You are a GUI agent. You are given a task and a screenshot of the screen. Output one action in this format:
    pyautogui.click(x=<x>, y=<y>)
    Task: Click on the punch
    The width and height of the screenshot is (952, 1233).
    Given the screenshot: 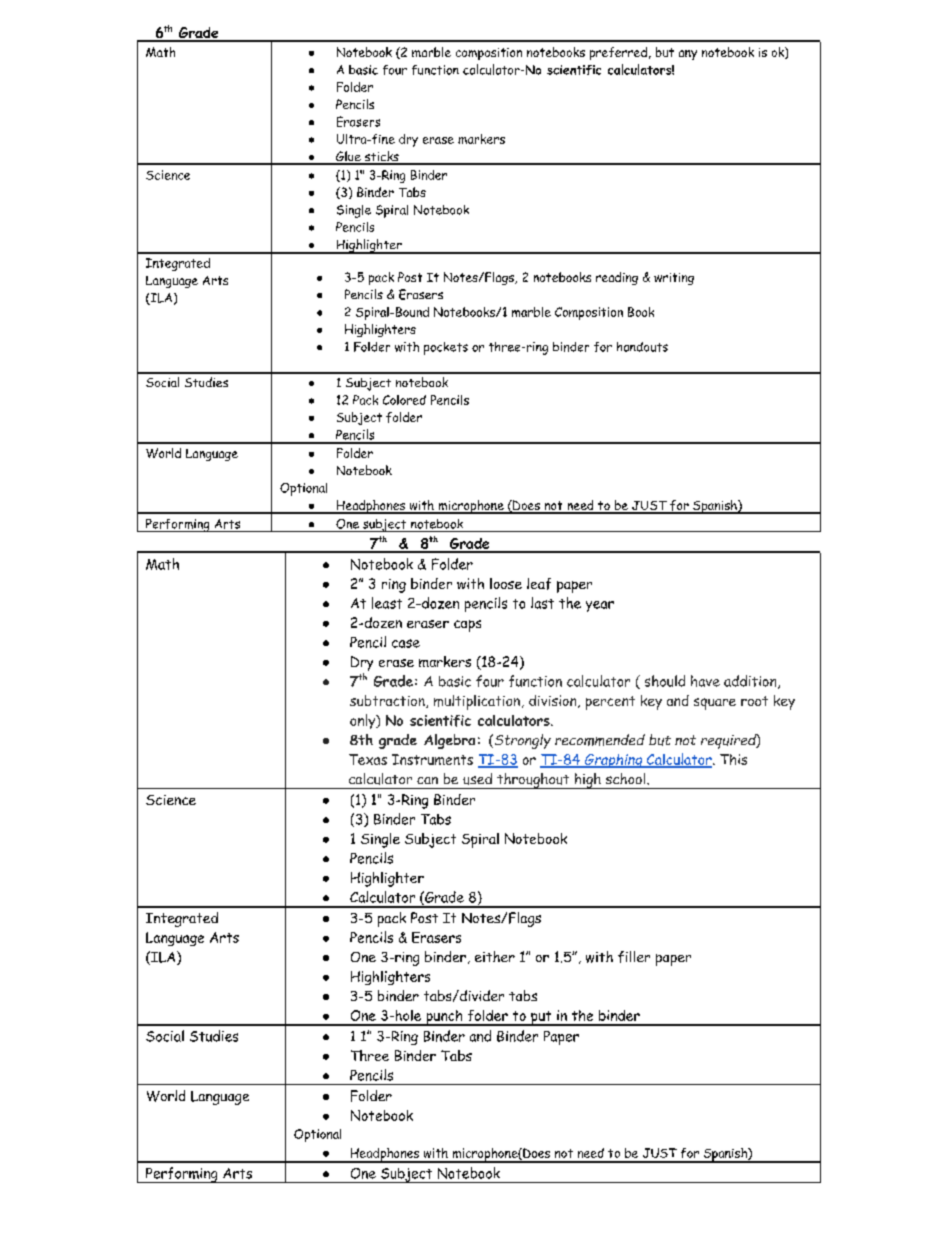 What is the action you would take?
    pyautogui.click(x=444, y=1018)
